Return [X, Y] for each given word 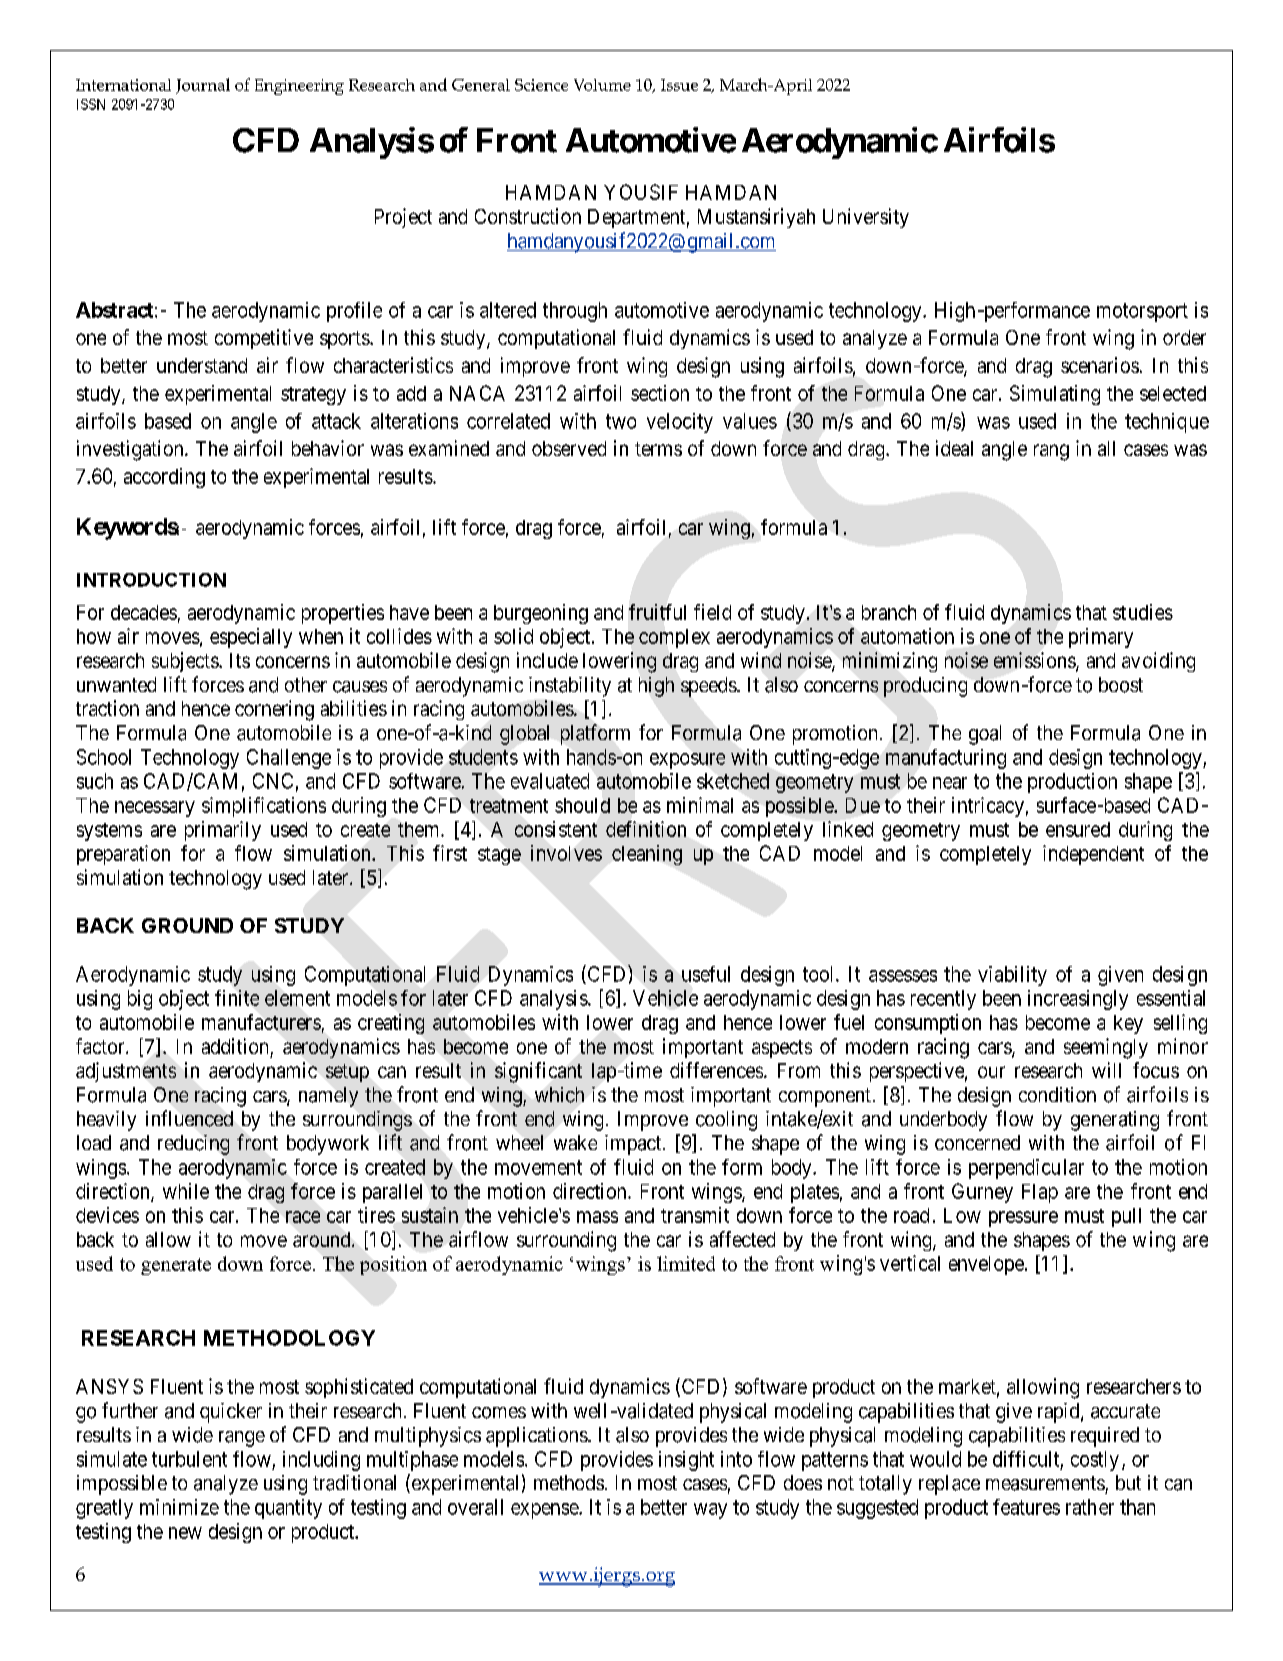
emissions [1035, 661]
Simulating [1055, 395]
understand [202, 365]
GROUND [187, 925]
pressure [1023, 1219]
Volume [602, 85]
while [186, 1191]
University [866, 218]
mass [597, 1217]
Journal [203, 86]
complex [674, 638]
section [660, 393]
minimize [179, 1507]
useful [706, 974]
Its [240, 660]
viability [1012, 976]
